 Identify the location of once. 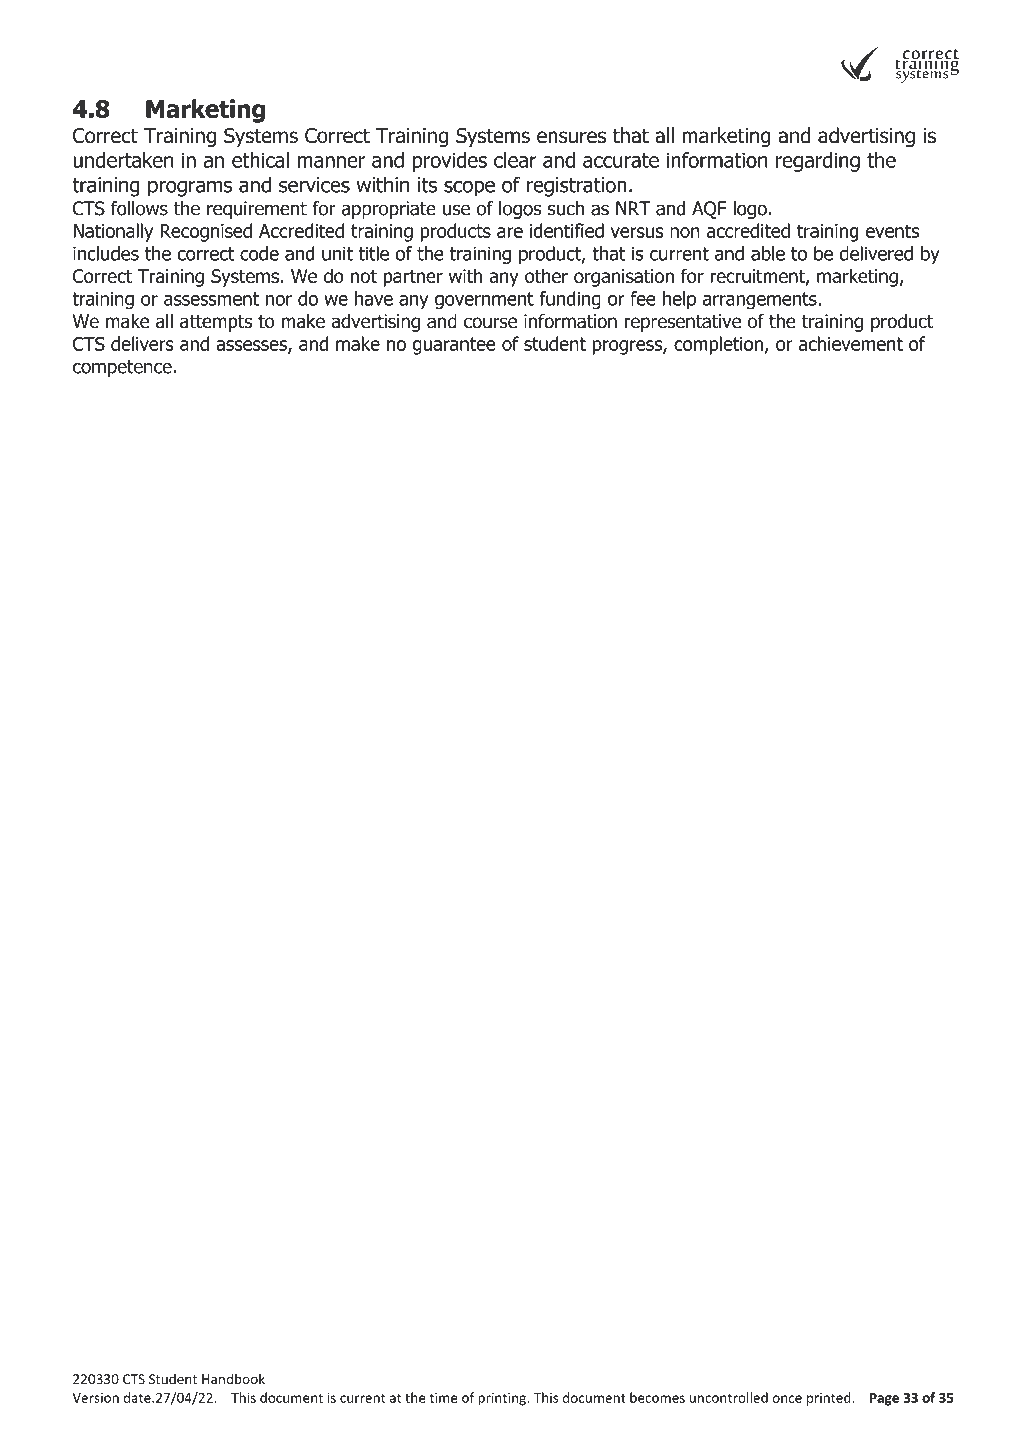
(787, 1399).
